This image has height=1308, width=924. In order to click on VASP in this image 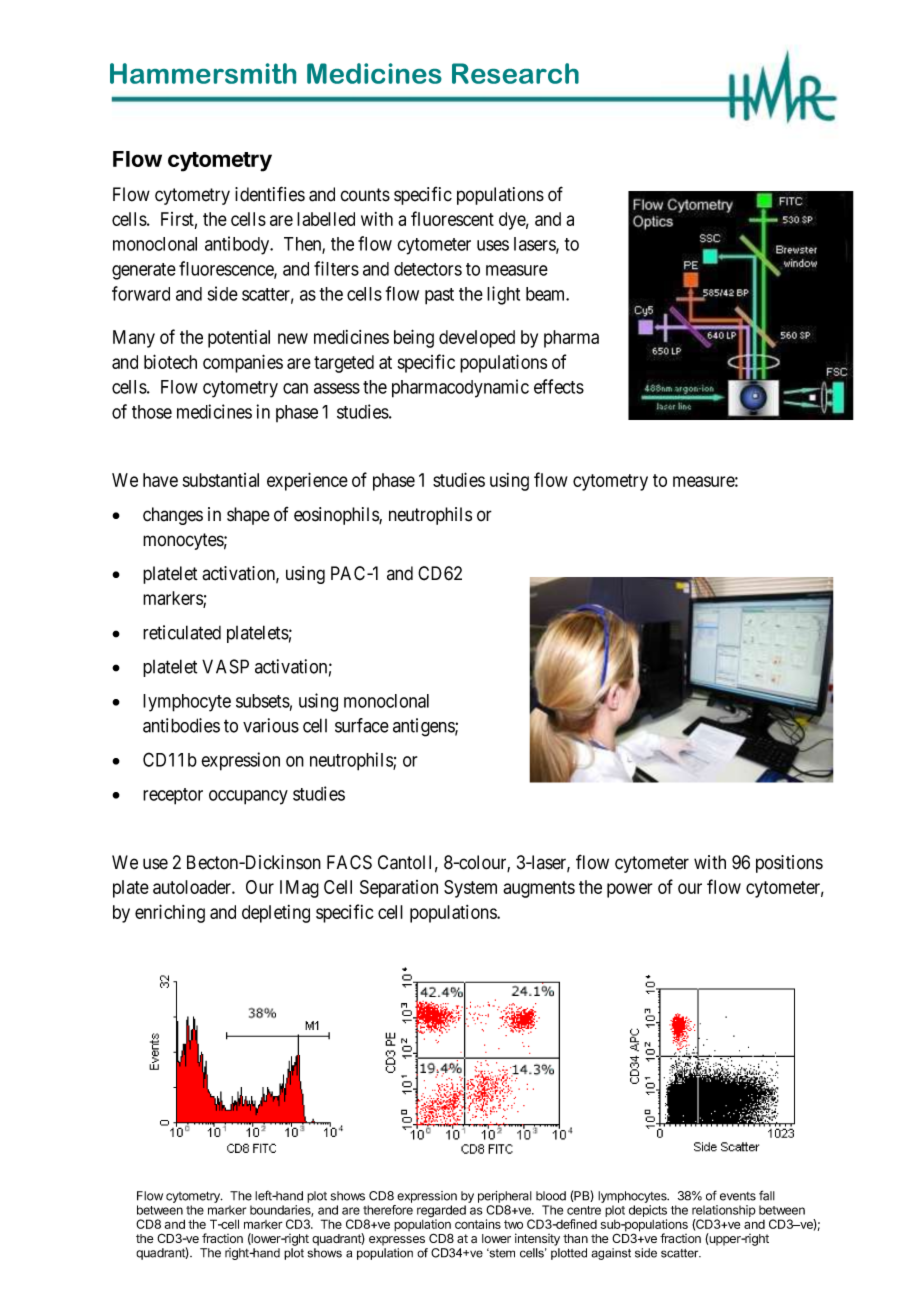, I will do `click(225, 666)`.
